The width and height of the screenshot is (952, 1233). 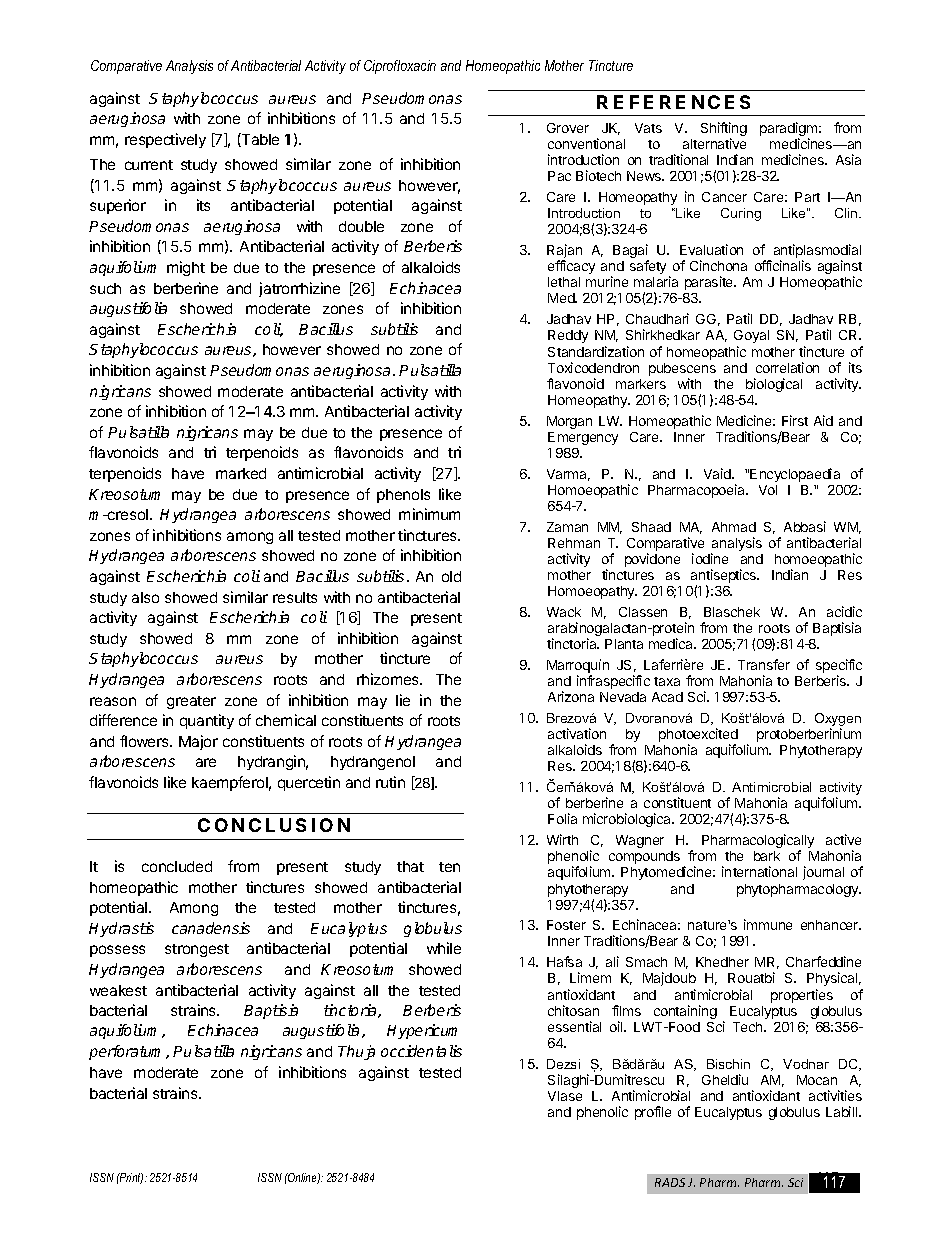 What do you see at coordinates (788, 130) in the screenshot?
I see `paradigm` at bounding box center [788, 130].
